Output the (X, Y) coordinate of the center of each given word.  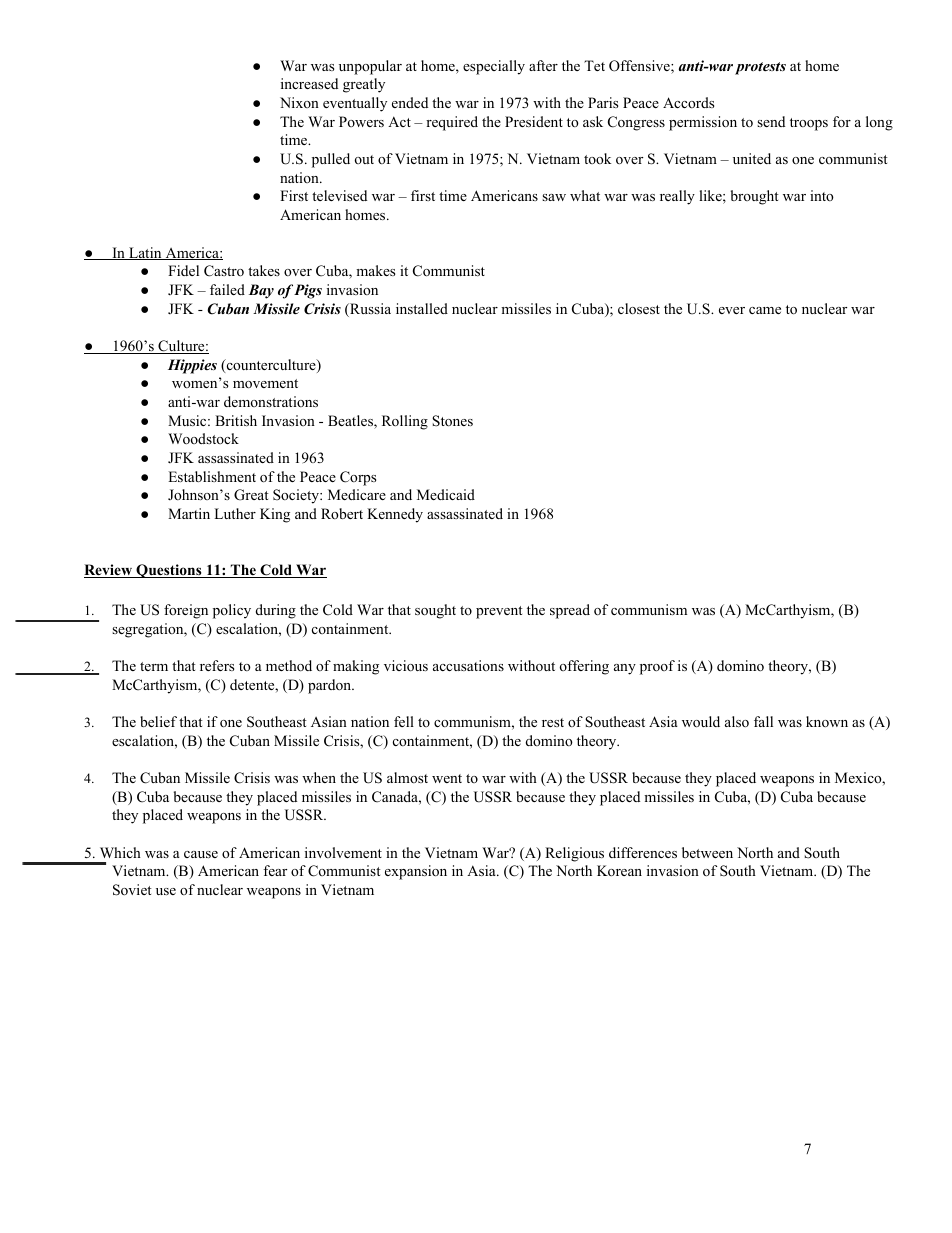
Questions (169, 571)
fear (275, 870)
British (236, 420)
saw (554, 197)
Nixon (299, 102)
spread (570, 611)
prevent (499, 612)
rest (553, 722)
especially (494, 67)
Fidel (183, 270)
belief (158, 721)
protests (760, 68)
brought (755, 197)
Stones (452, 421)
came (765, 310)
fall (763, 721)
